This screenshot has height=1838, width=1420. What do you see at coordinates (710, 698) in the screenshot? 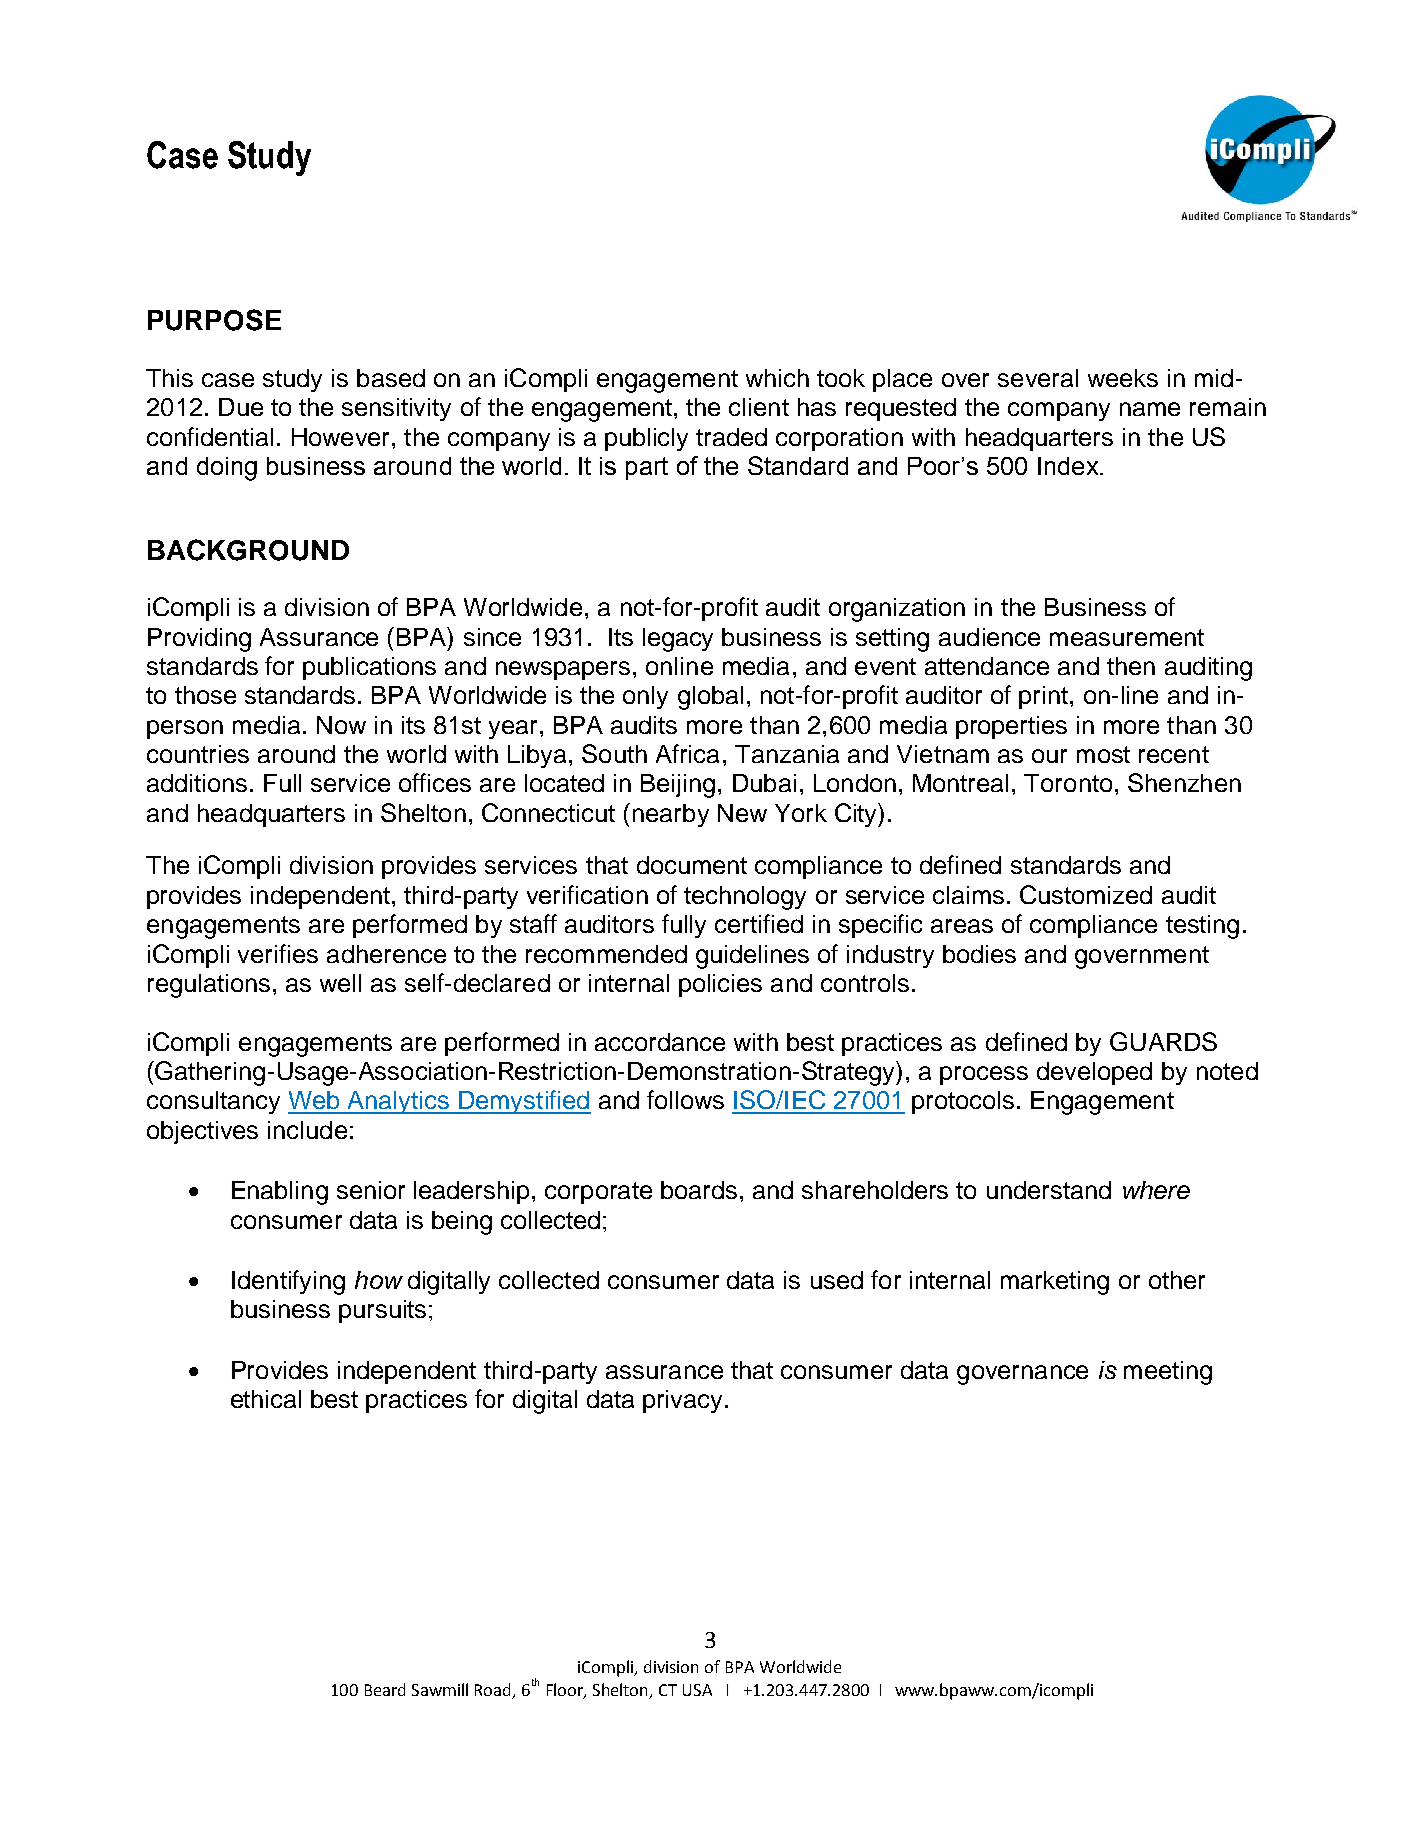
I see `global` at bounding box center [710, 698].
